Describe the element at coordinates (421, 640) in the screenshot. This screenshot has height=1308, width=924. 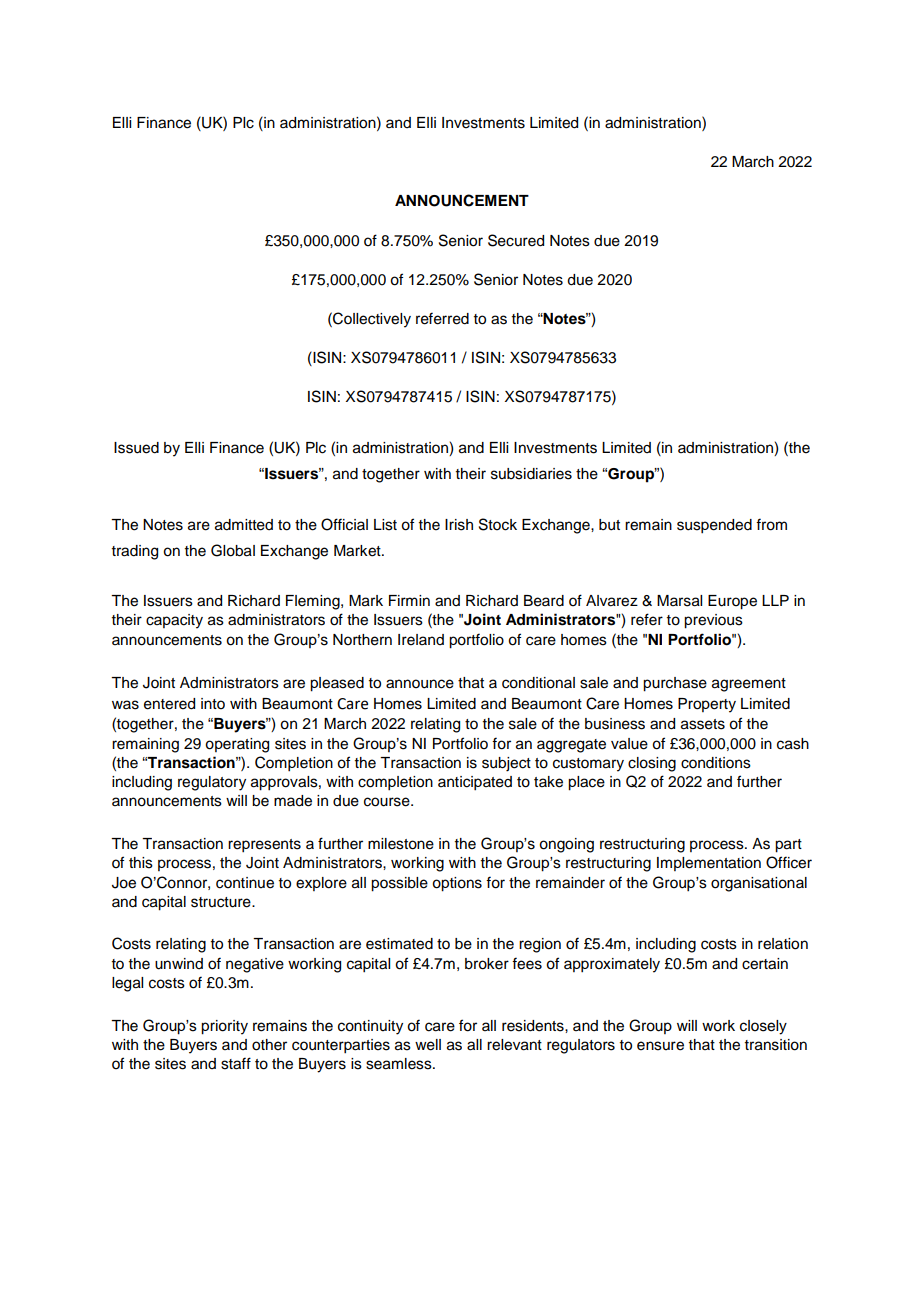
I see `Ireland` at that location.
